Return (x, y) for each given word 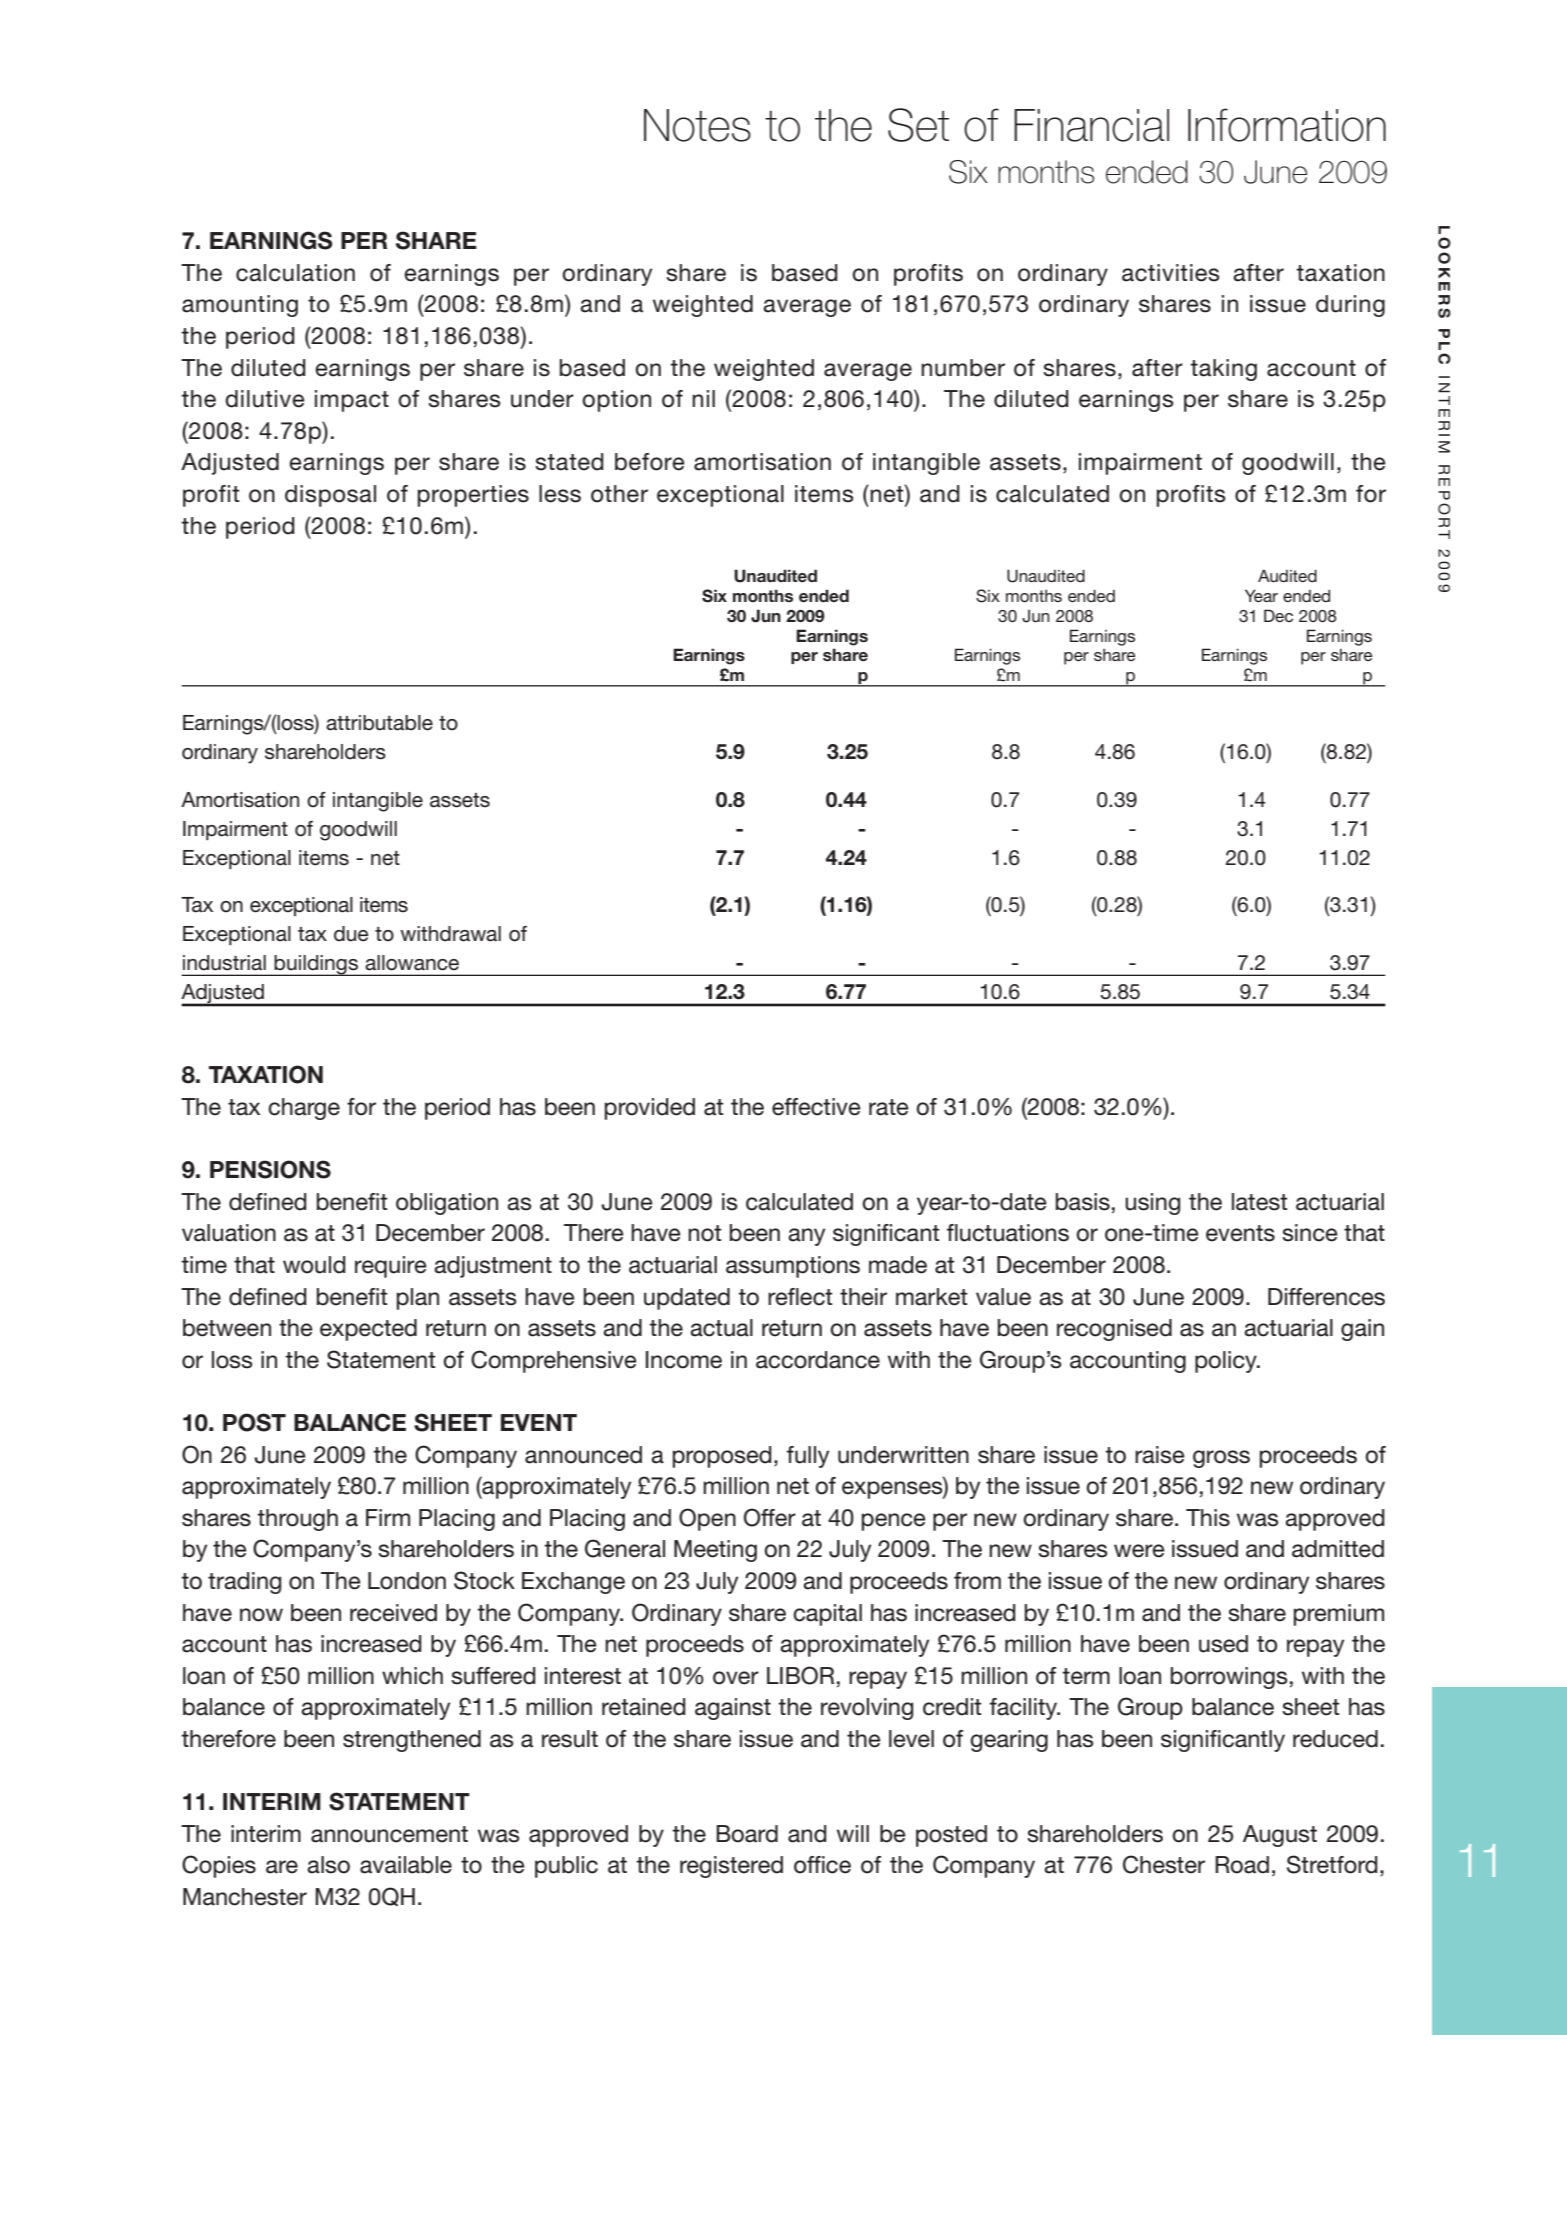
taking (1223, 370)
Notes (697, 125)
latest (1259, 1202)
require (391, 1267)
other (619, 494)
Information (1287, 125)
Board (747, 1834)
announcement (389, 1834)
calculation (295, 273)
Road (1242, 1865)
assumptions (793, 1267)
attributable (379, 723)
